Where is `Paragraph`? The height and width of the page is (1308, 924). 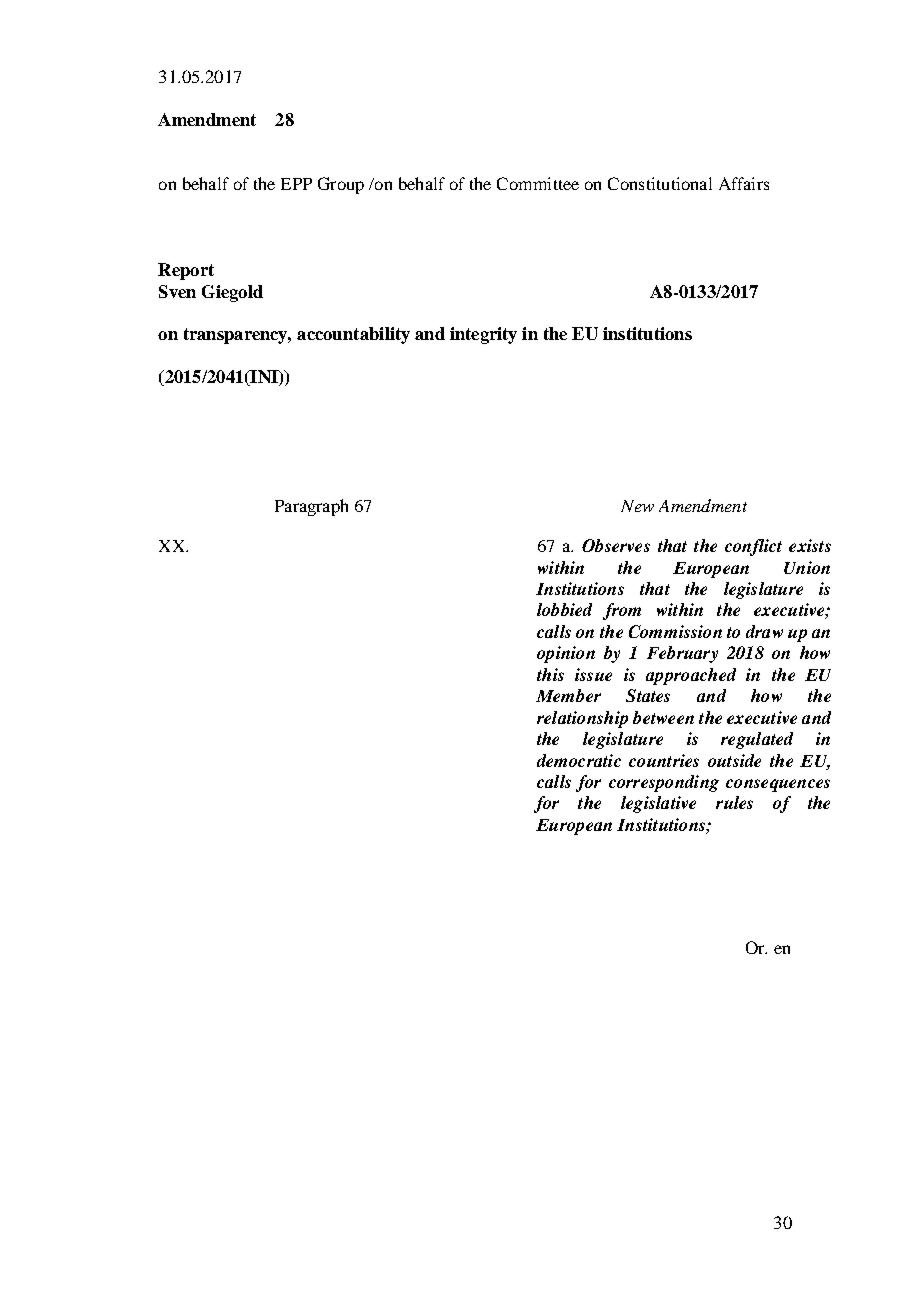 Paragraph is located at coordinates (311, 507).
